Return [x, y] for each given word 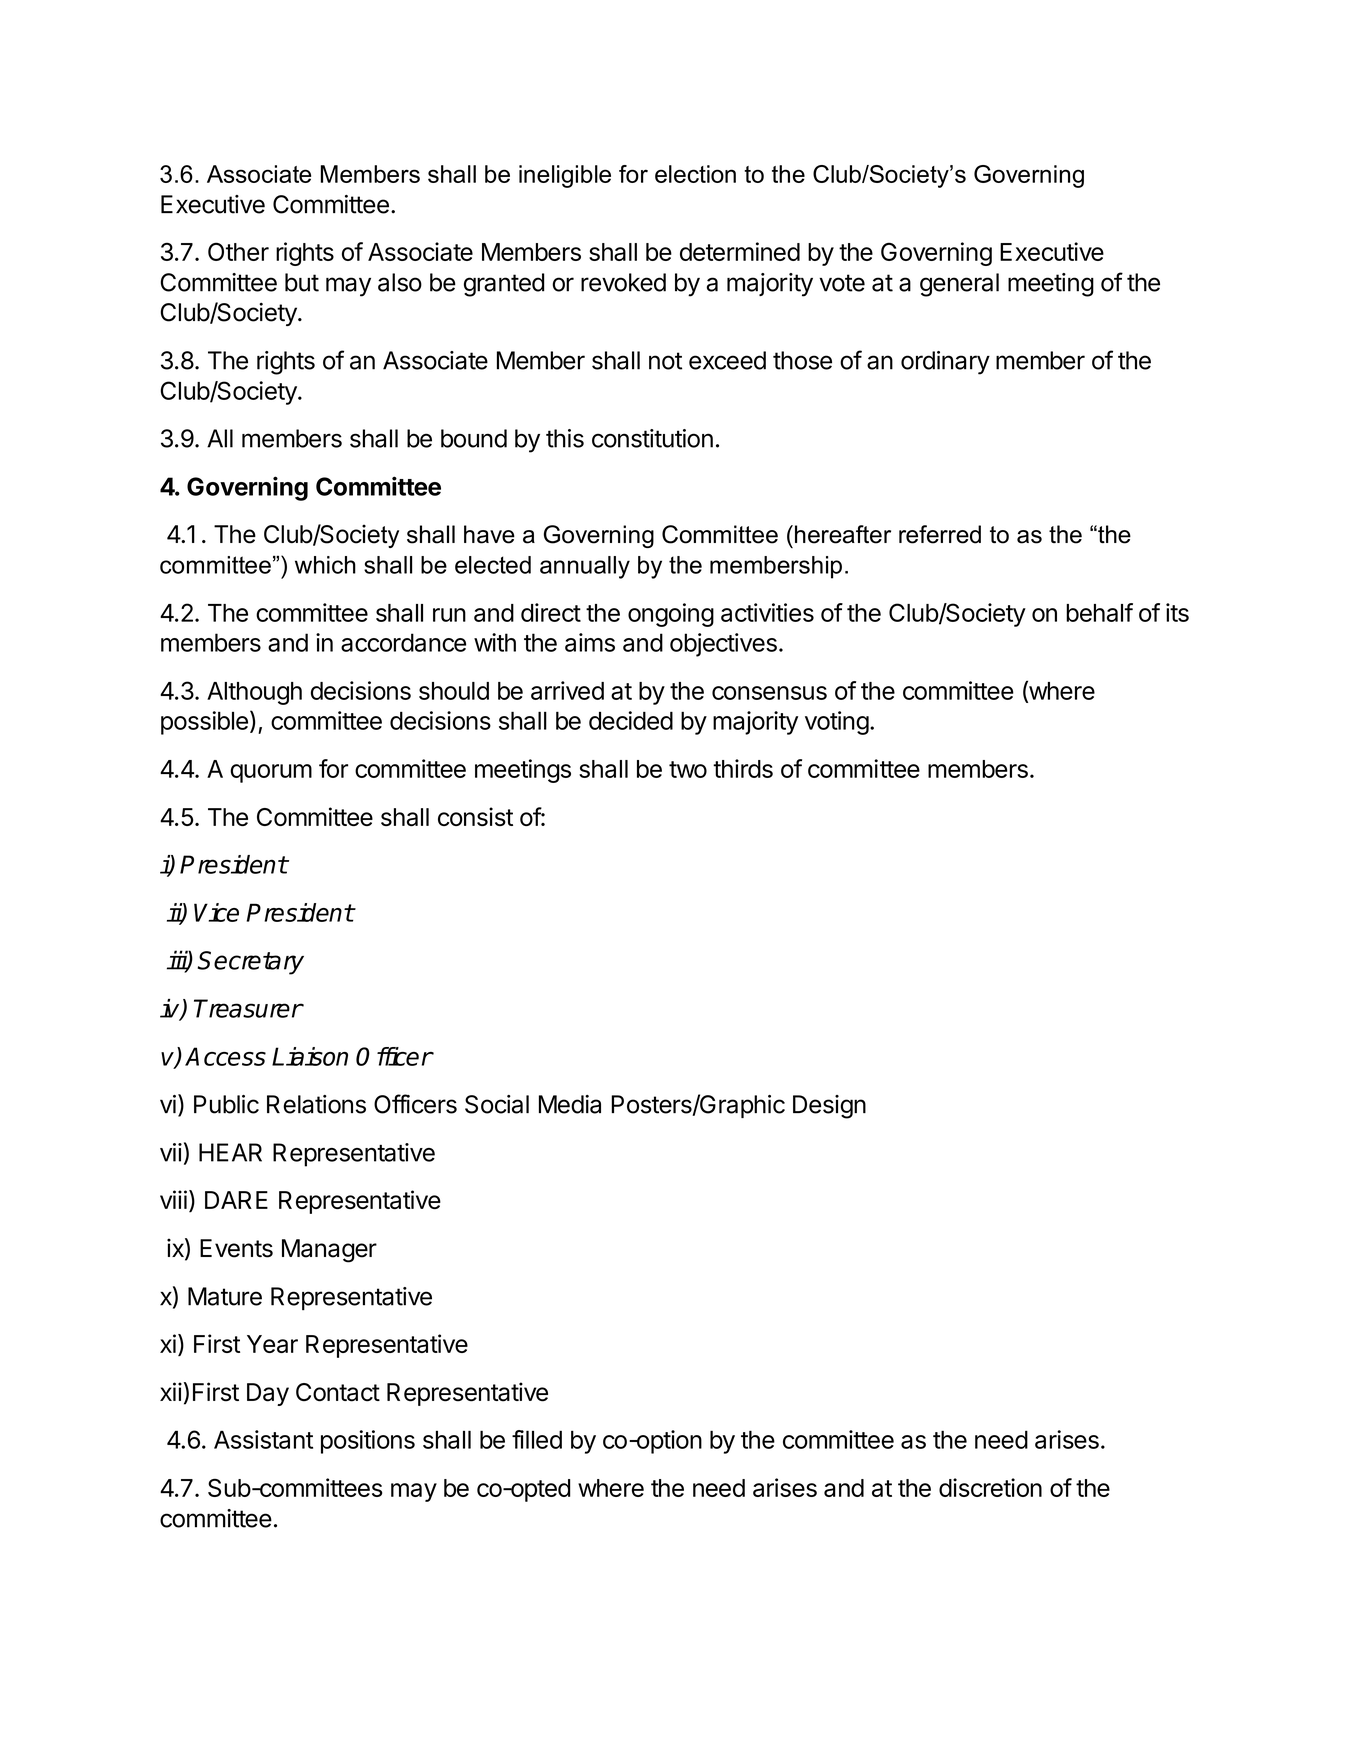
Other [238, 251]
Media [570, 1104]
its [1177, 612]
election [695, 174]
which [325, 565]
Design [829, 1107]
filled [537, 1439]
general [959, 285]
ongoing [671, 615]
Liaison [310, 1056]
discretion [990, 1487]
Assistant [263, 1439]
